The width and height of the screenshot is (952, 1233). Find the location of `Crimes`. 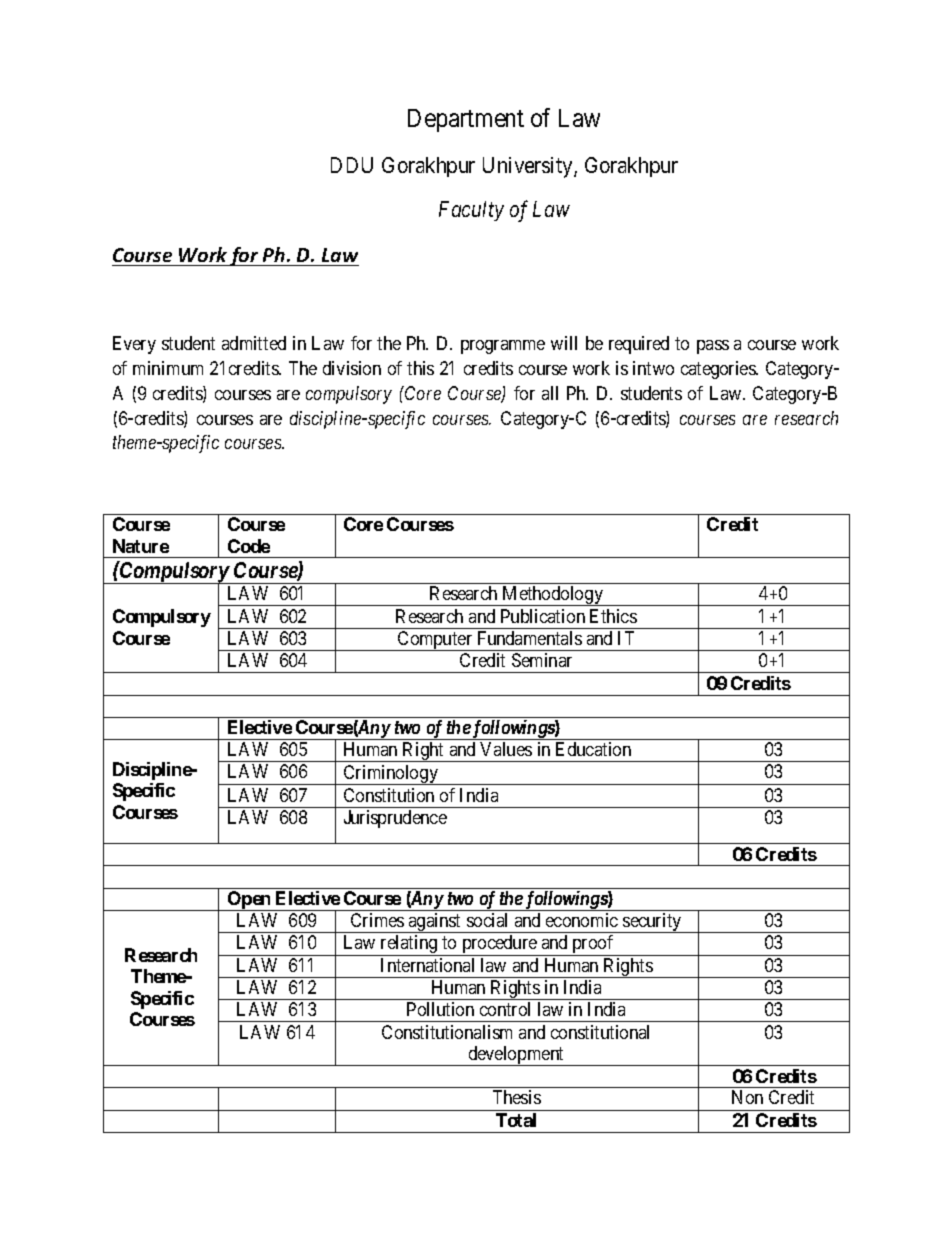

Crimes is located at coordinates (377, 920).
